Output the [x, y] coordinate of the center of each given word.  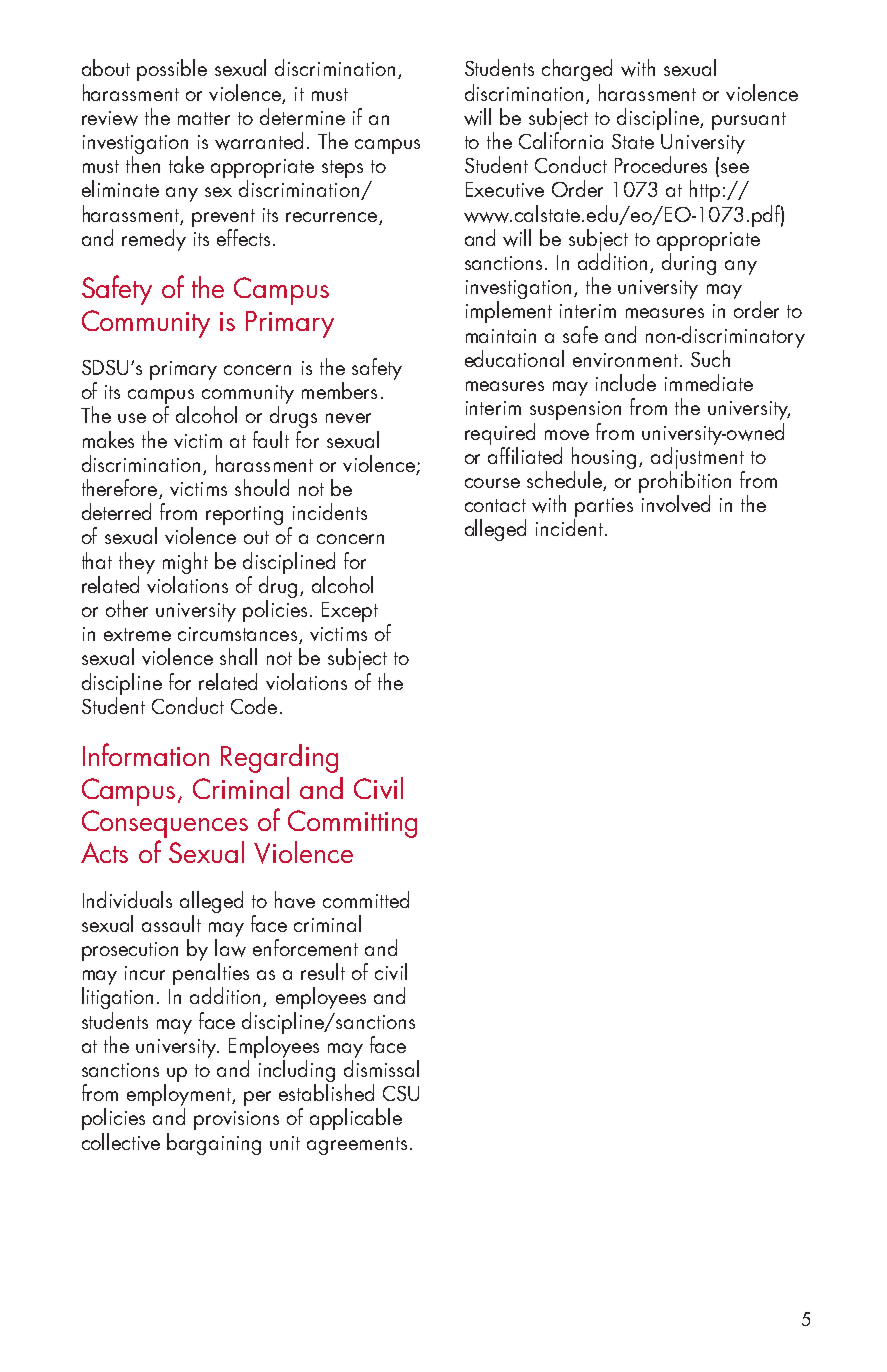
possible [172, 70]
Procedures [661, 164]
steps [342, 169]
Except [350, 612]
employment [180, 1096]
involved [676, 503]
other [127, 608]
